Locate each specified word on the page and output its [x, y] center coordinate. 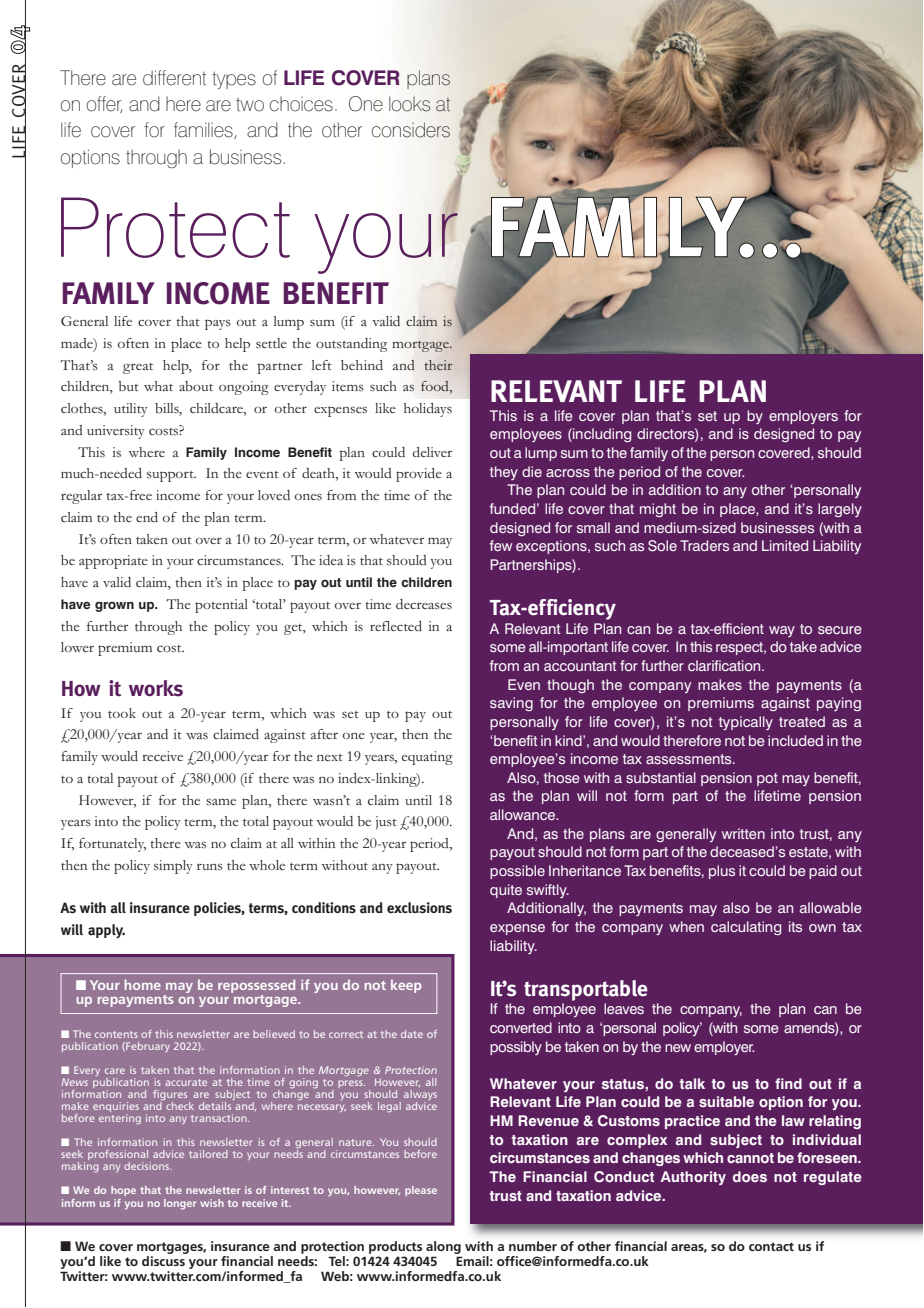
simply [173, 867]
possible [517, 872]
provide [419, 475]
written [743, 833]
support [171, 476]
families [204, 130]
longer [180, 1204]
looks [409, 104]
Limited [785, 545]
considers [411, 130]
